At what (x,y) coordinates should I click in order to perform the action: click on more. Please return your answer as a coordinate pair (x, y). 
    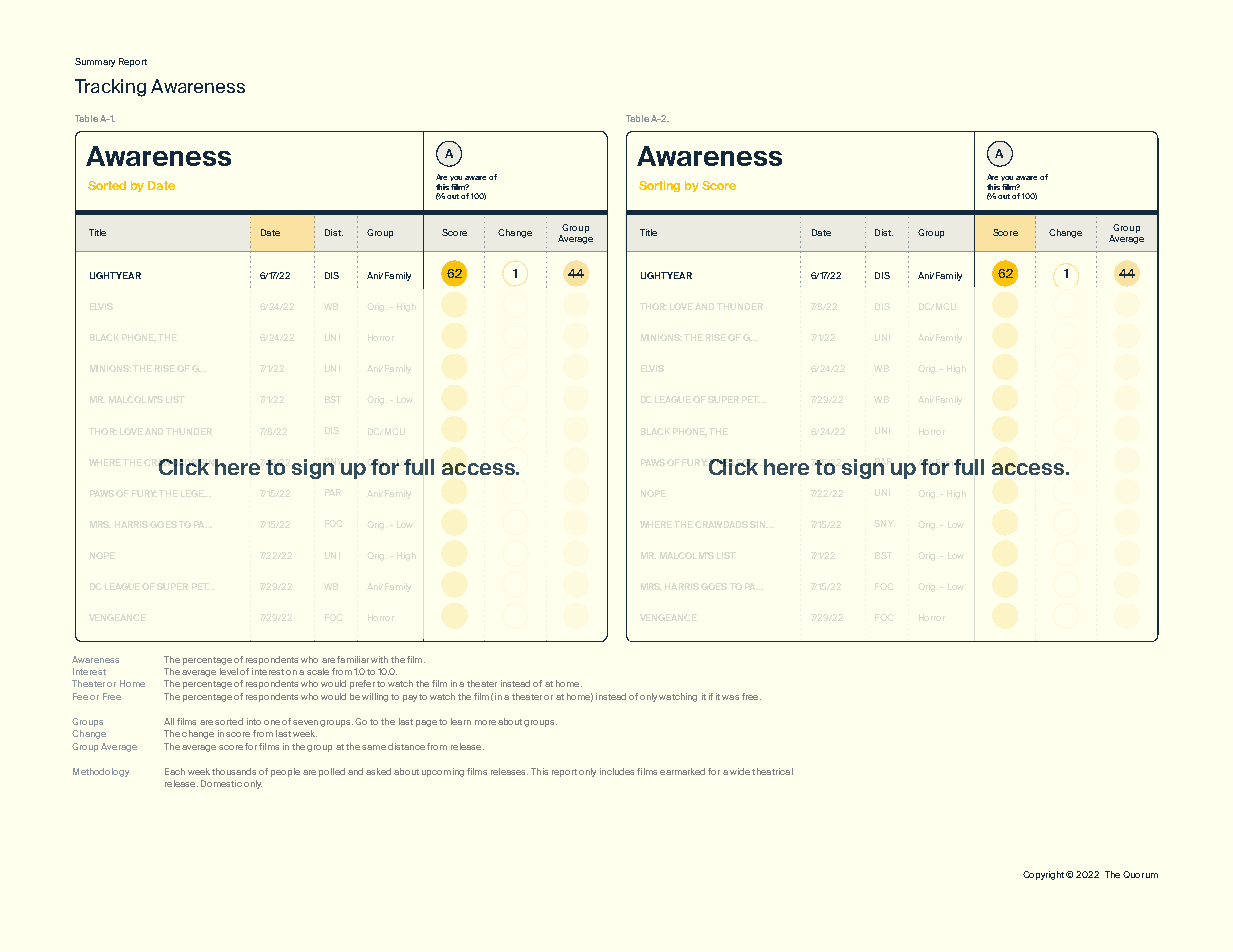
    Looking at the image, I should click on (485, 722).
